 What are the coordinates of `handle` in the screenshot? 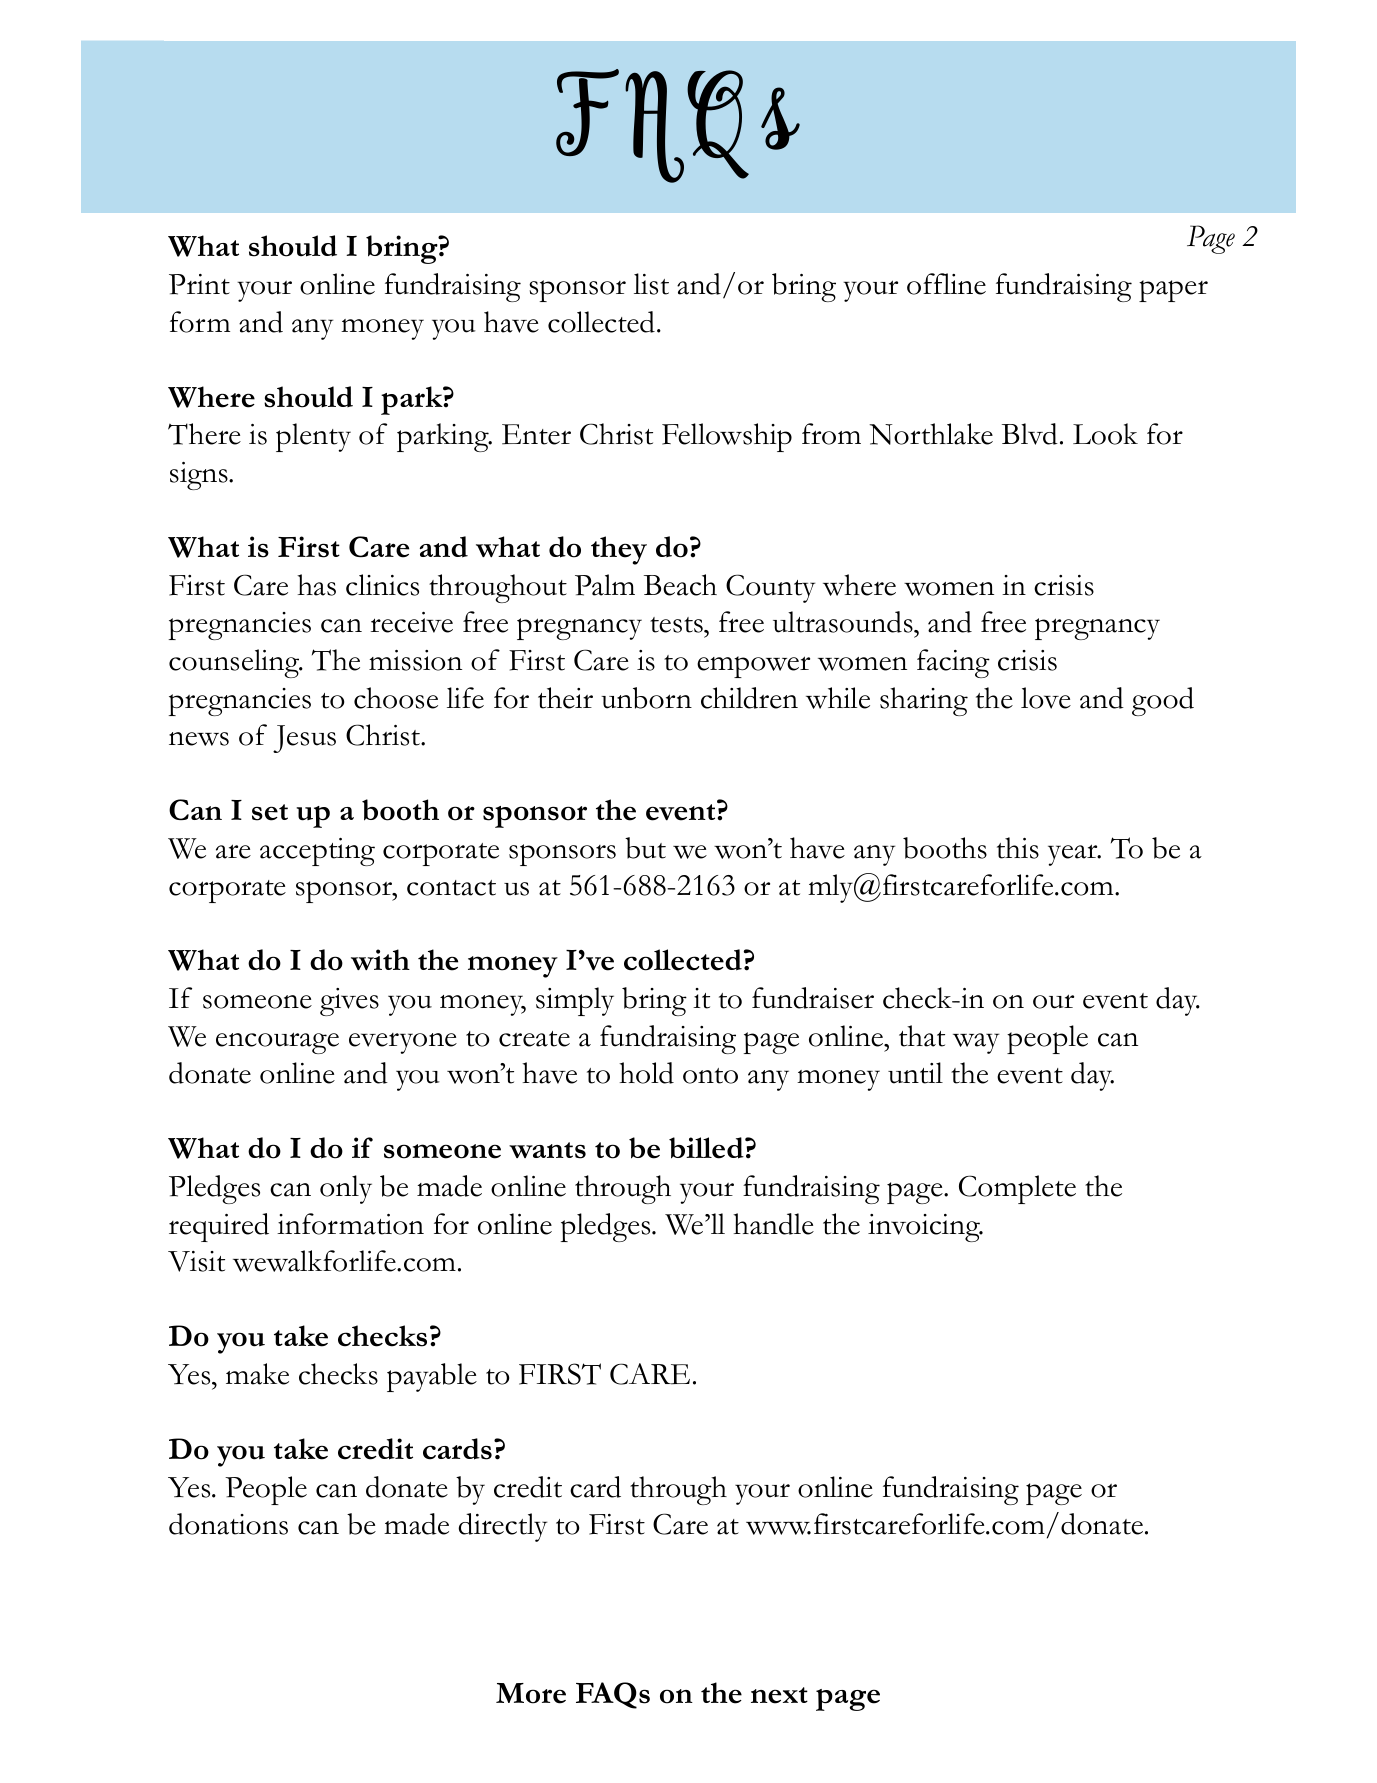 It's located at (773, 1224).
